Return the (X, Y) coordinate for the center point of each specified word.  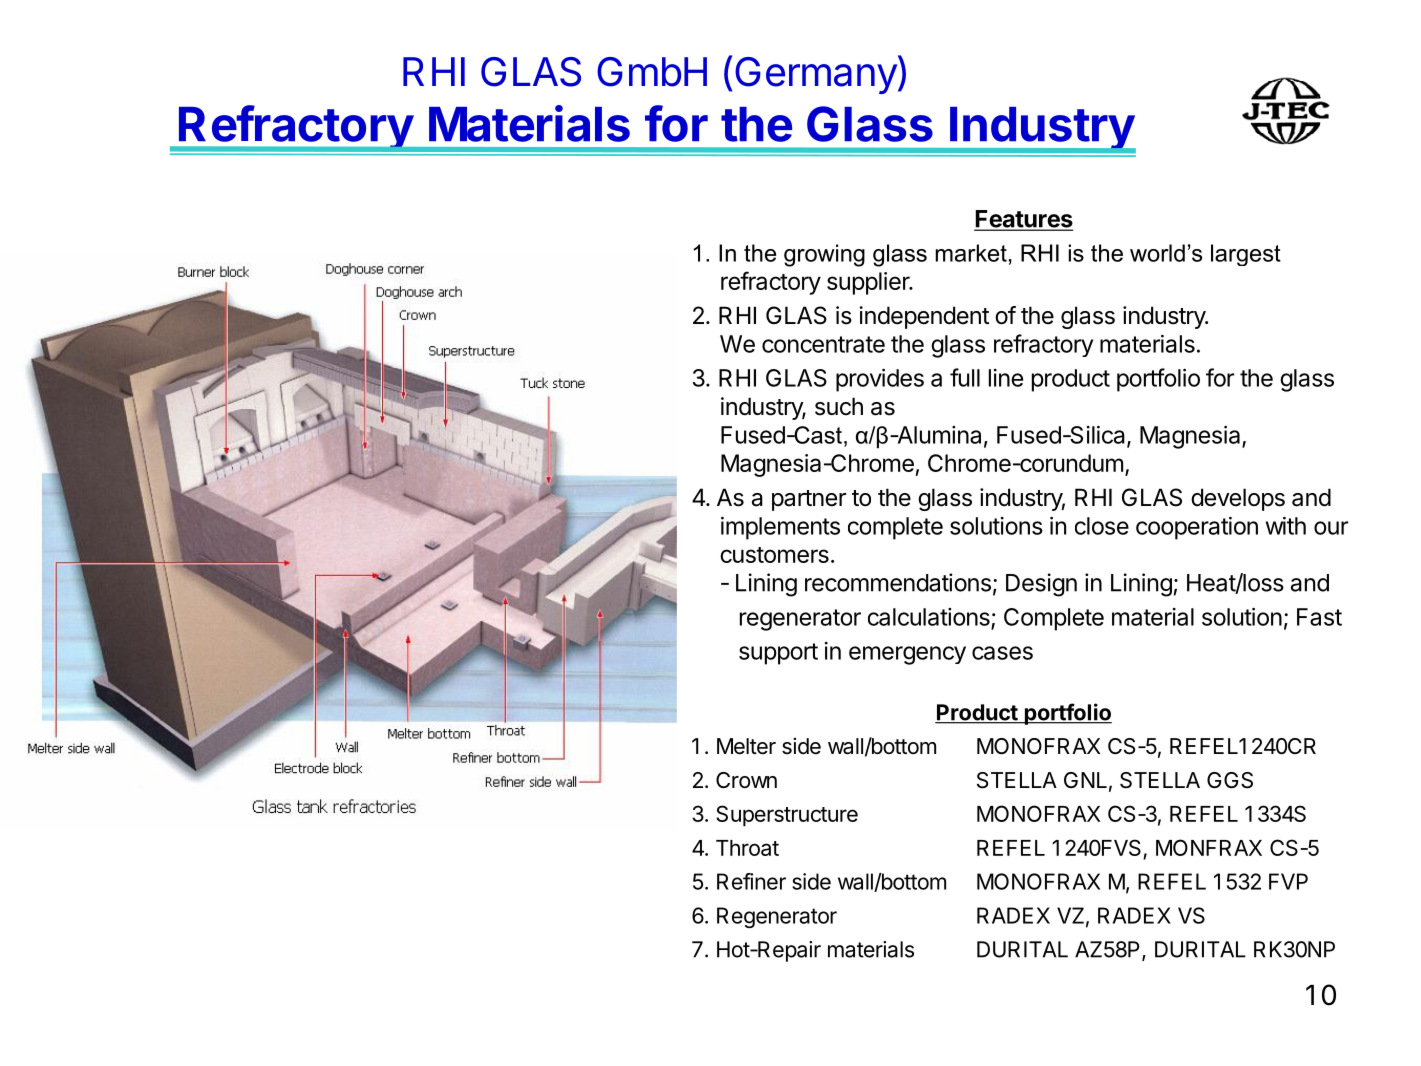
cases (1002, 653)
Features (1023, 220)
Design (1041, 585)
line (1006, 378)
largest (1246, 255)
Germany (816, 75)
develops (1238, 499)
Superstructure (787, 816)
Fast (1319, 617)
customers (774, 555)
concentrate (823, 344)
